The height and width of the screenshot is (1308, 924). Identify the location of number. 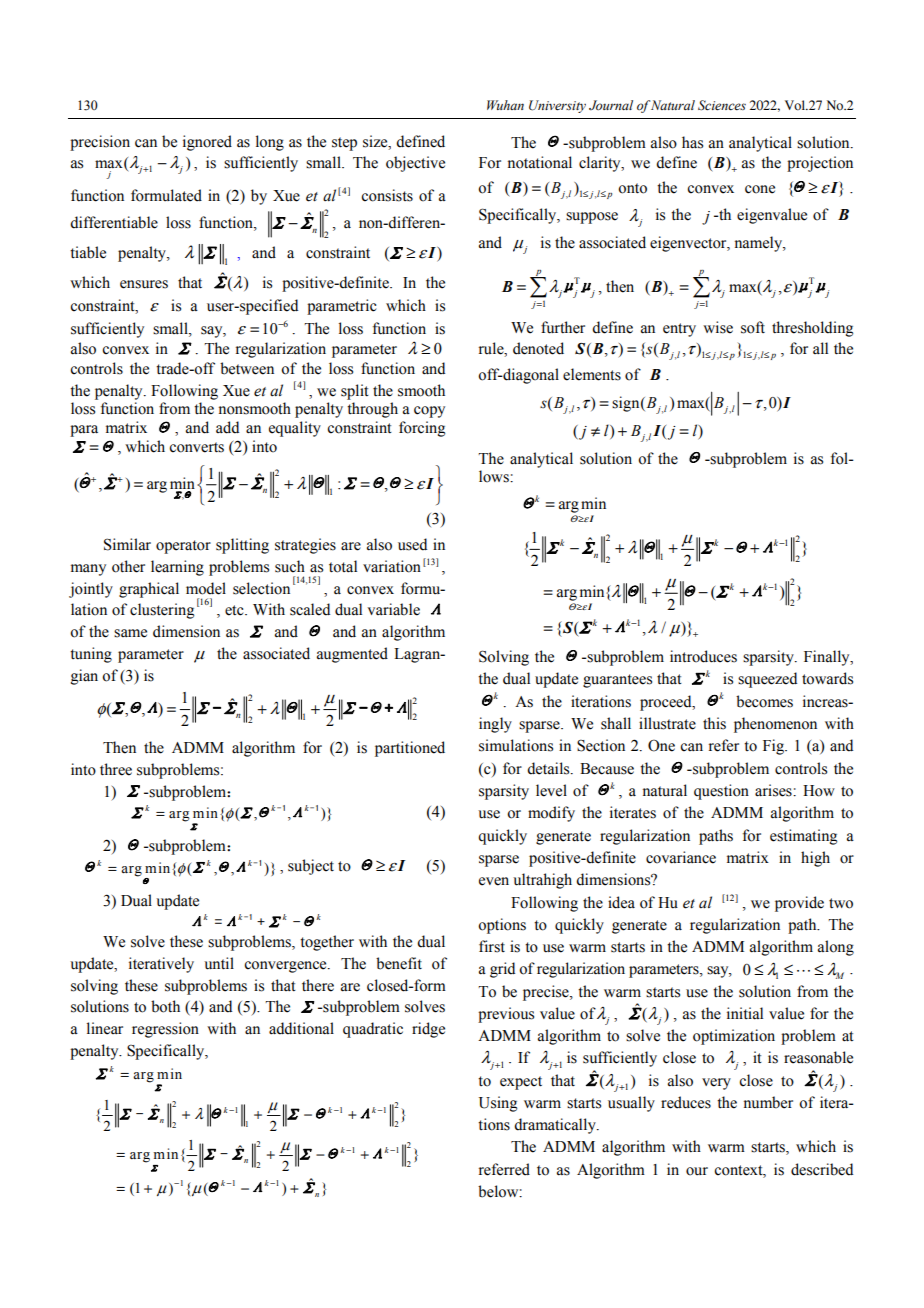
(768, 1102).
